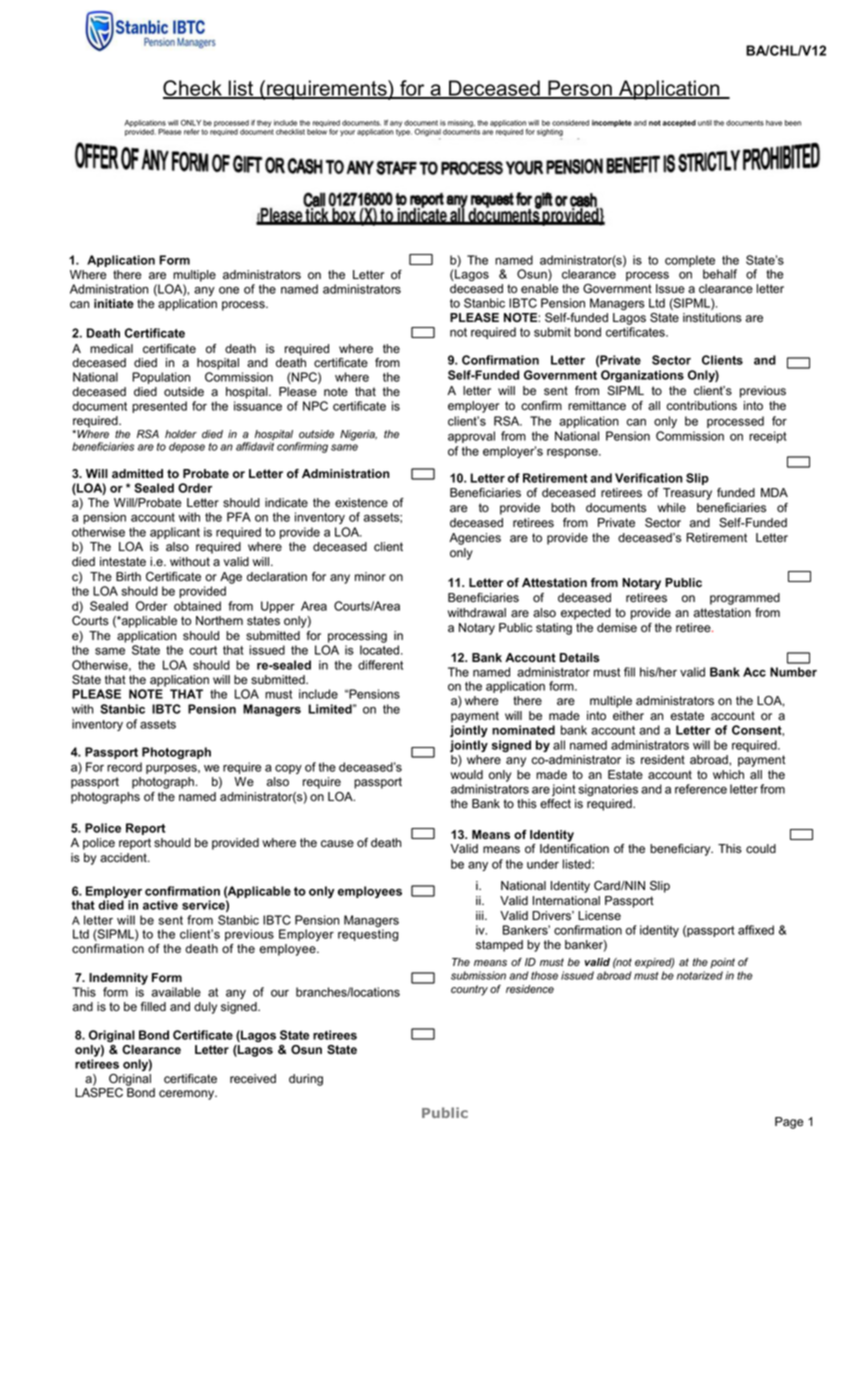 The width and height of the screenshot is (849, 1400). What do you see at coordinates (745, 599) in the screenshot?
I see `programmed` at bounding box center [745, 599].
